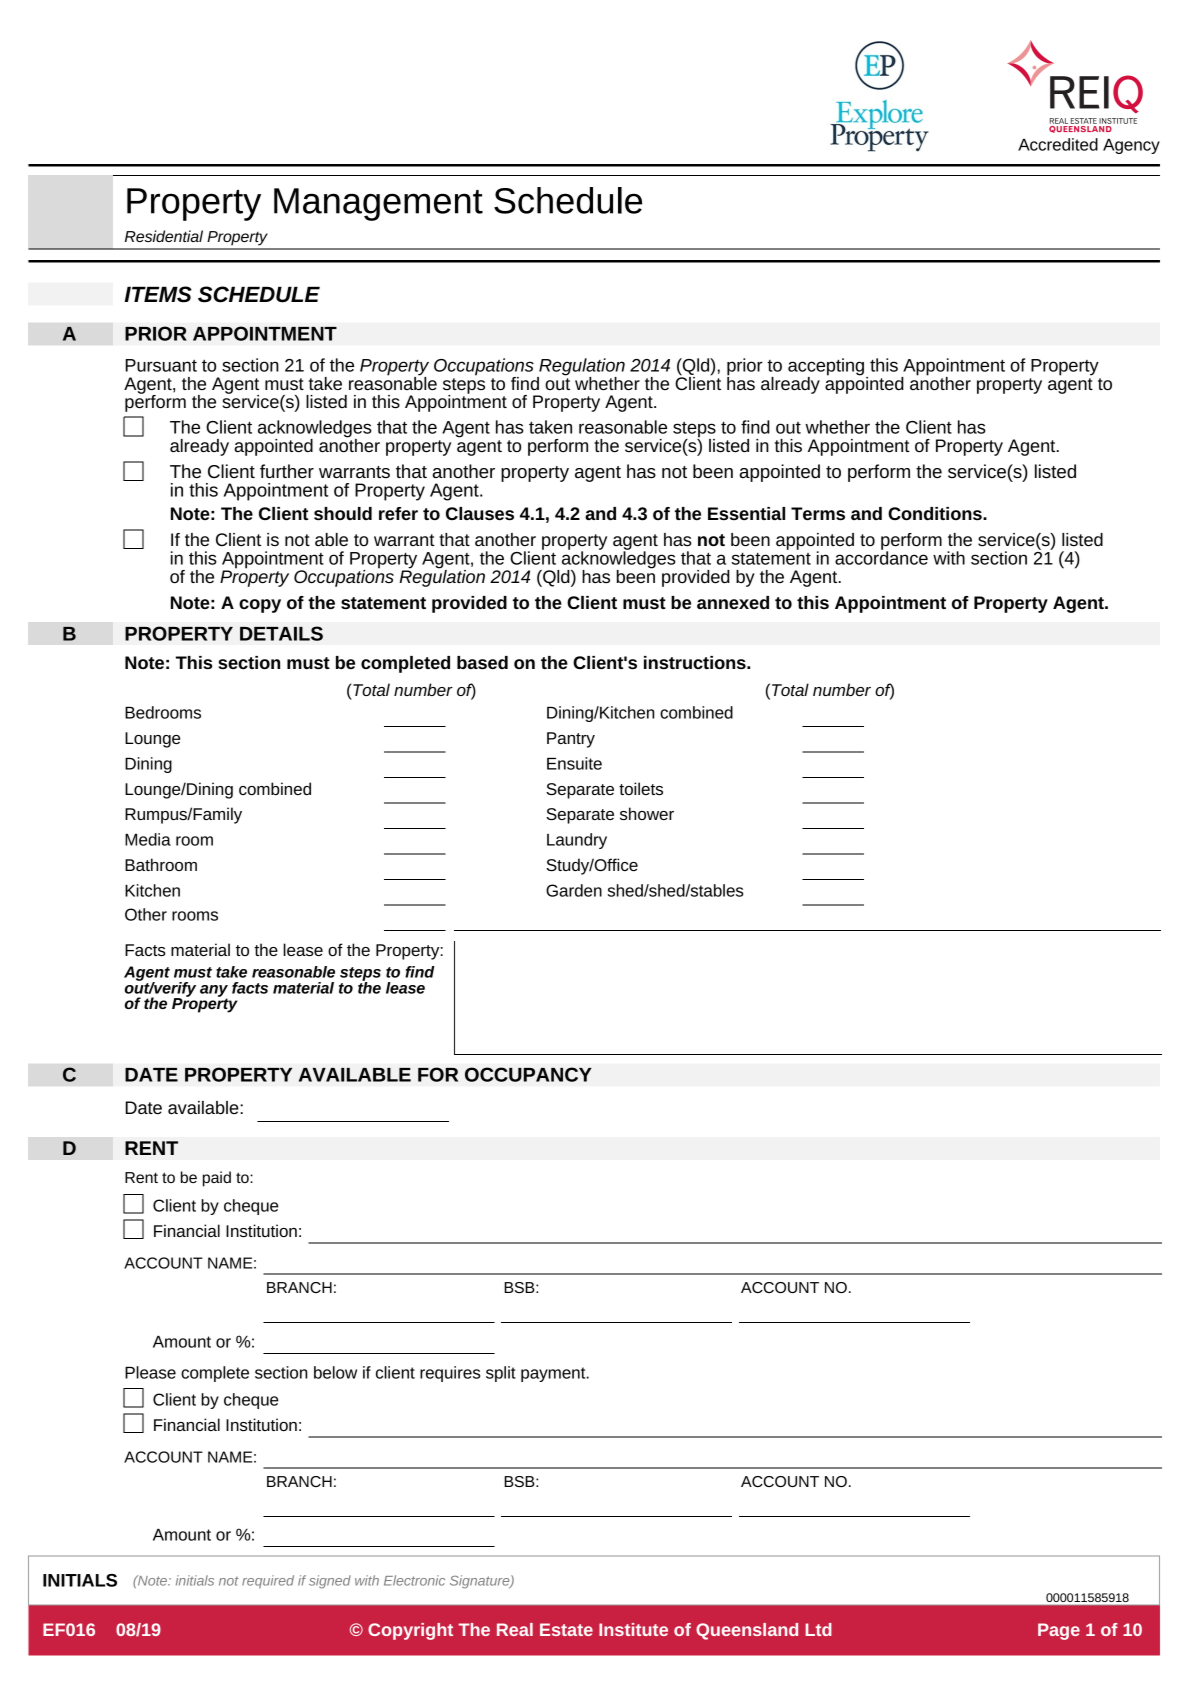 Image resolution: width=1188 pixels, height=1681 pixels. What do you see at coordinates (214, 992) in the document?
I see `any` at bounding box center [214, 992].
